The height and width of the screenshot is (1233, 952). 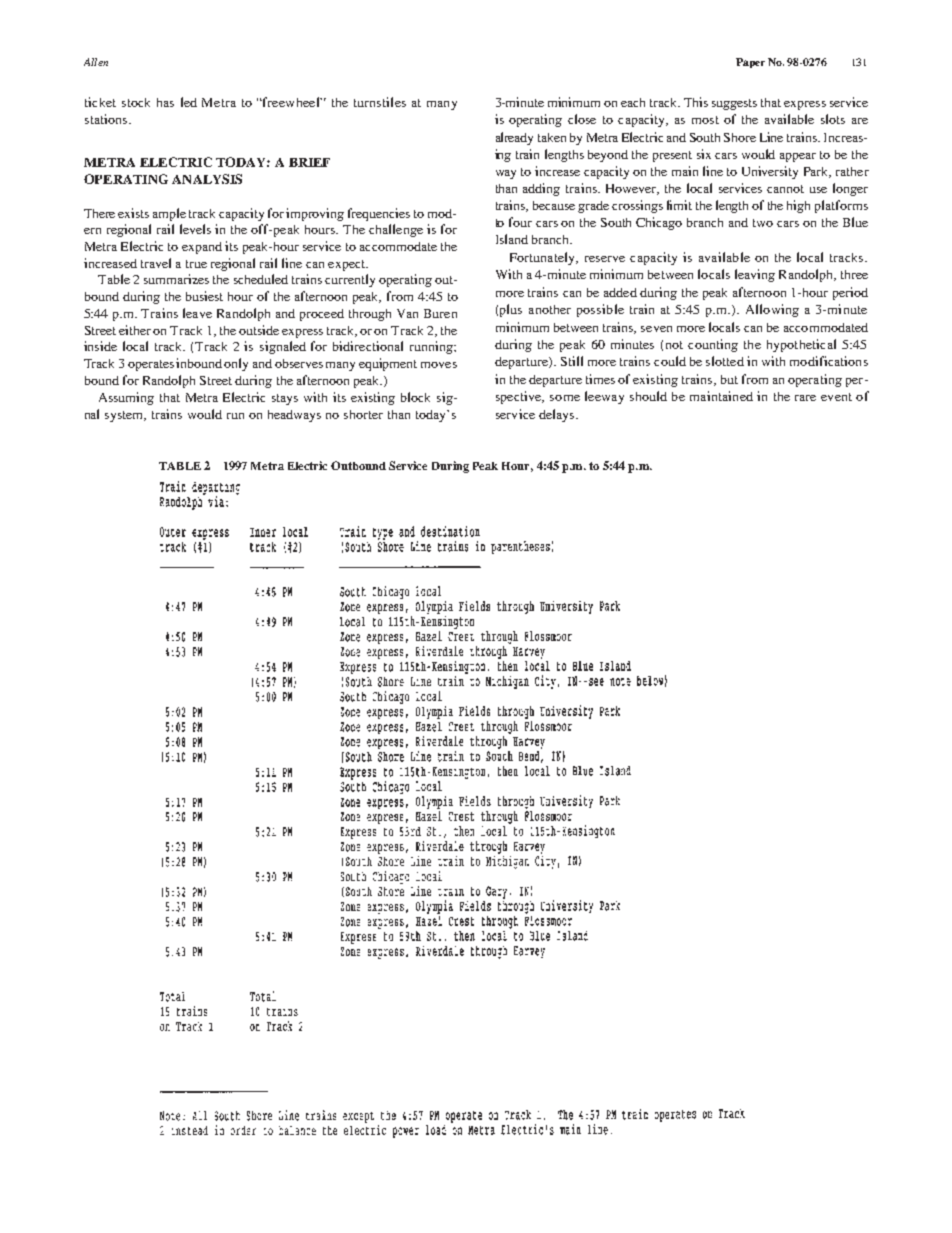 What do you see at coordinates (165, 102) in the screenshot?
I see `has` at bounding box center [165, 102].
